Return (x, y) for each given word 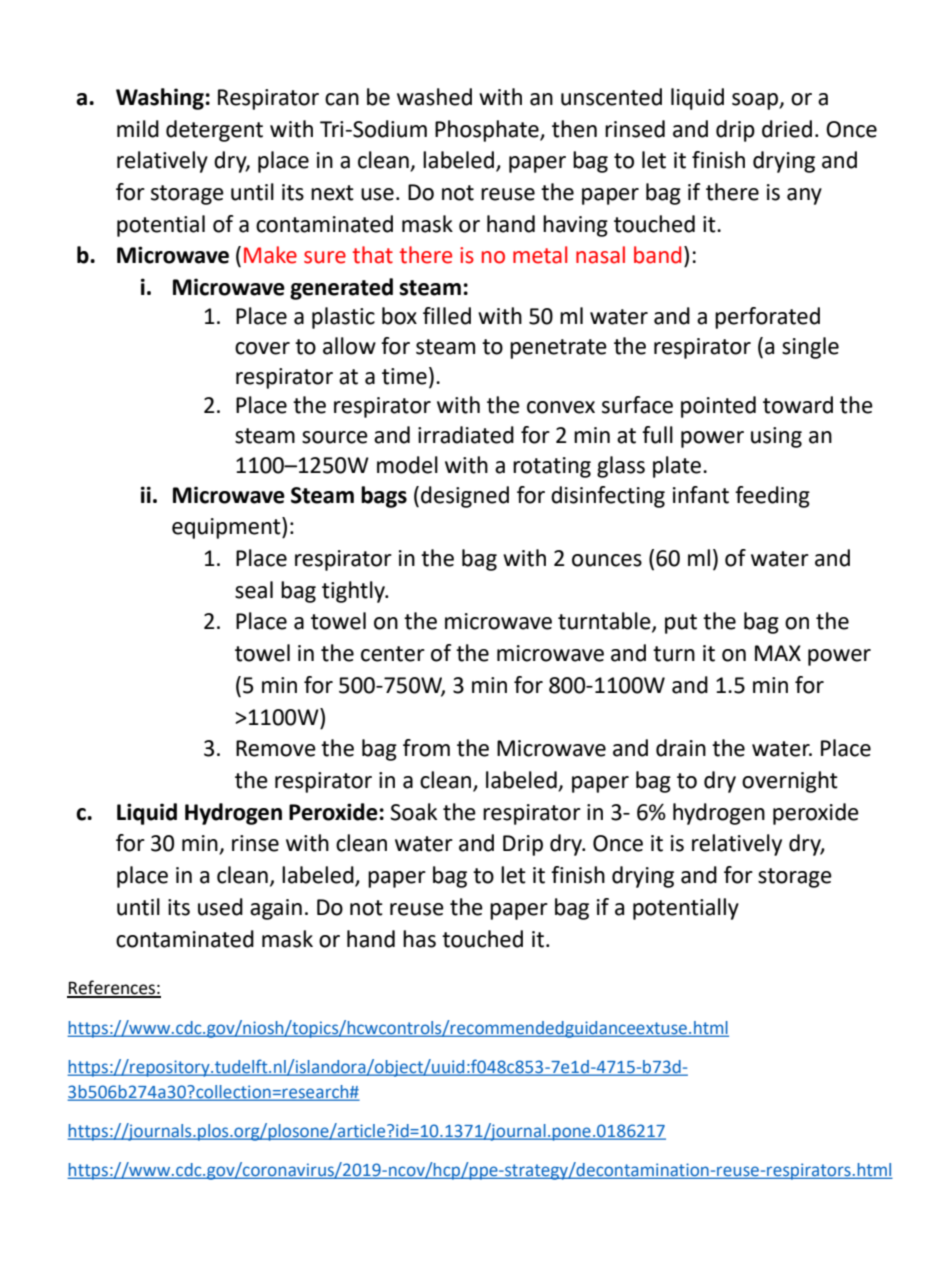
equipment (227, 528)
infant (701, 495)
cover (262, 348)
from (426, 748)
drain (681, 748)
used (220, 907)
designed (465, 497)
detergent (214, 131)
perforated (767, 318)
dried (787, 129)
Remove (276, 748)
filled (447, 316)
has (419, 939)
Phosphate (488, 131)
